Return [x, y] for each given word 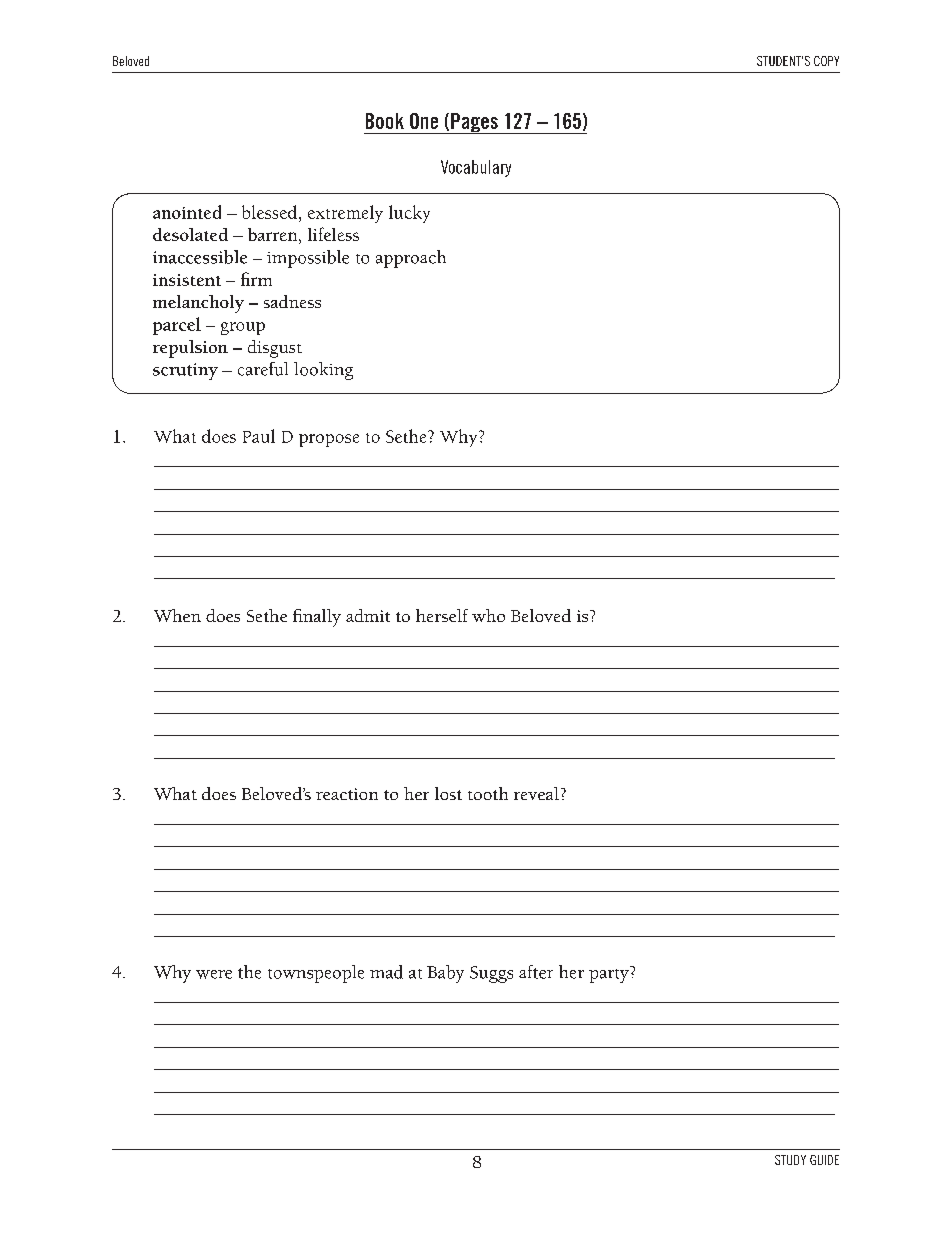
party [610, 974]
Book [385, 121]
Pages [474, 123]
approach [411, 259]
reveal [536, 793]
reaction [347, 794]
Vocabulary [476, 168]
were [214, 974]
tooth [488, 793]
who [488, 615]
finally [317, 618]
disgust [275, 349]
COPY [826, 61]
